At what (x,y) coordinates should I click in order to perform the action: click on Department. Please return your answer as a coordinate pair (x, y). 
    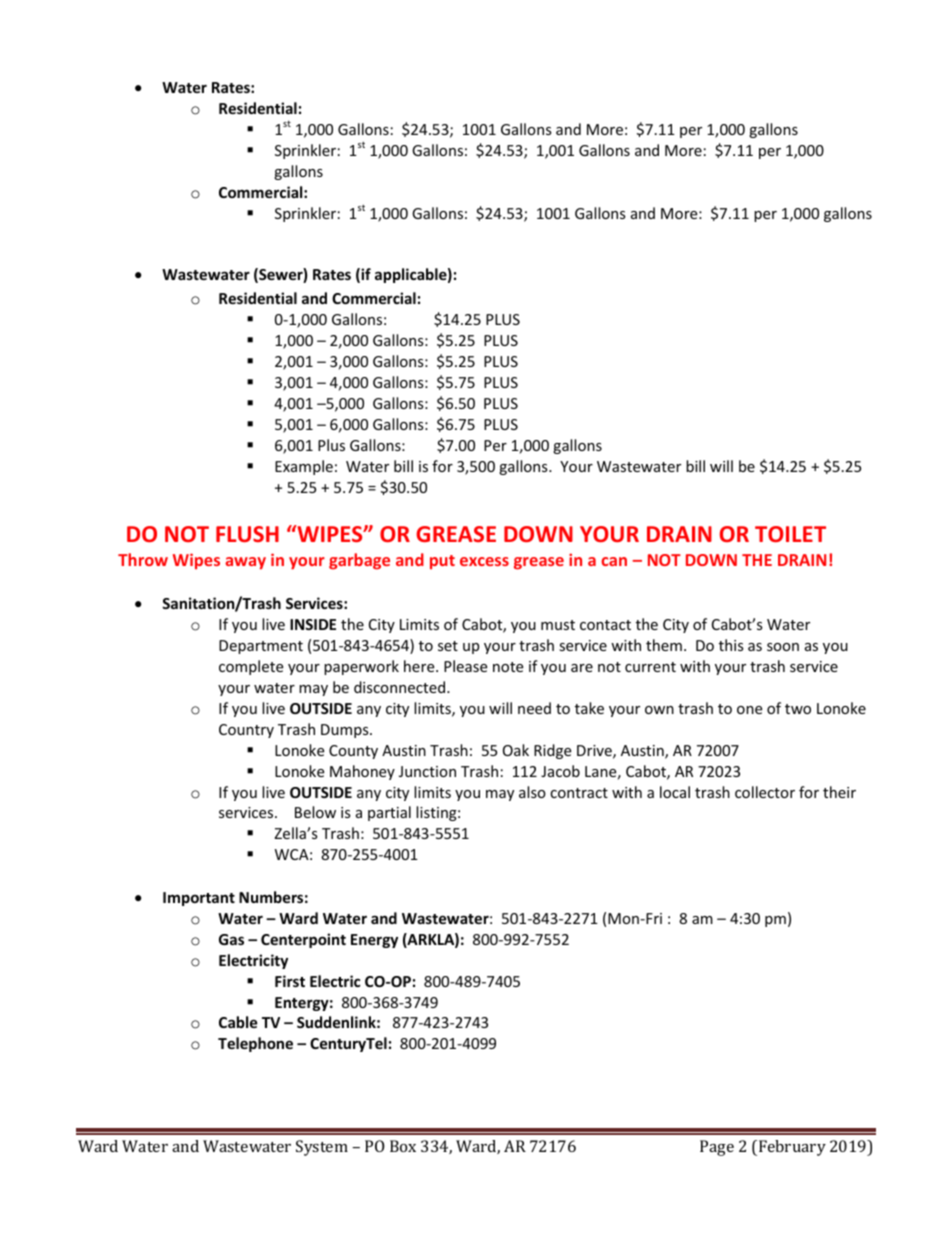
    Looking at the image, I should click on (261, 647).
